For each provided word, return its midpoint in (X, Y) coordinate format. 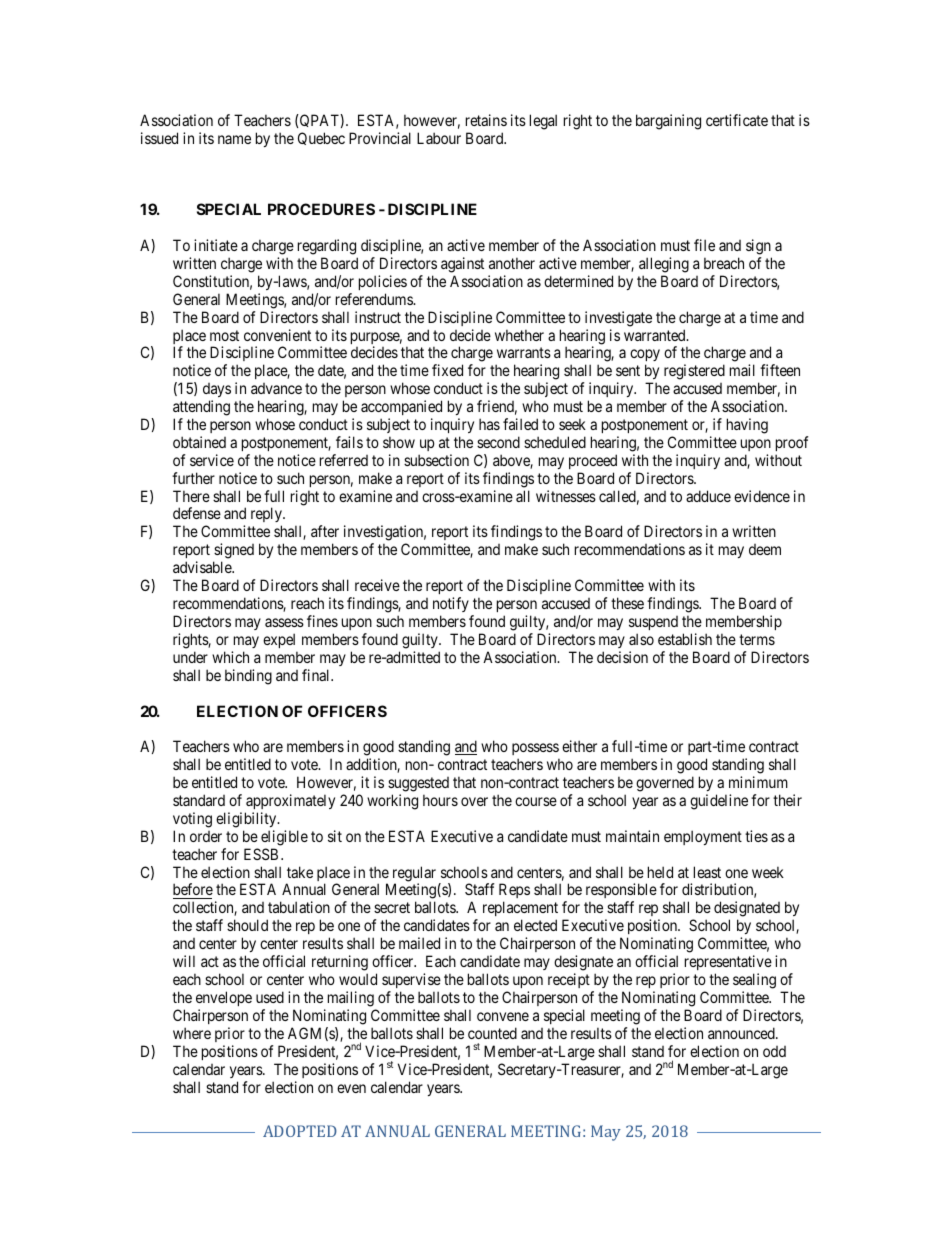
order (206, 836)
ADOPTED (300, 1131)
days (217, 390)
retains (486, 120)
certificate (737, 120)
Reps (514, 892)
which (230, 657)
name (234, 139)
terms (757, 639)
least (707, 872)
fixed (447, 370)
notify (451, 604)
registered (694, 372)
